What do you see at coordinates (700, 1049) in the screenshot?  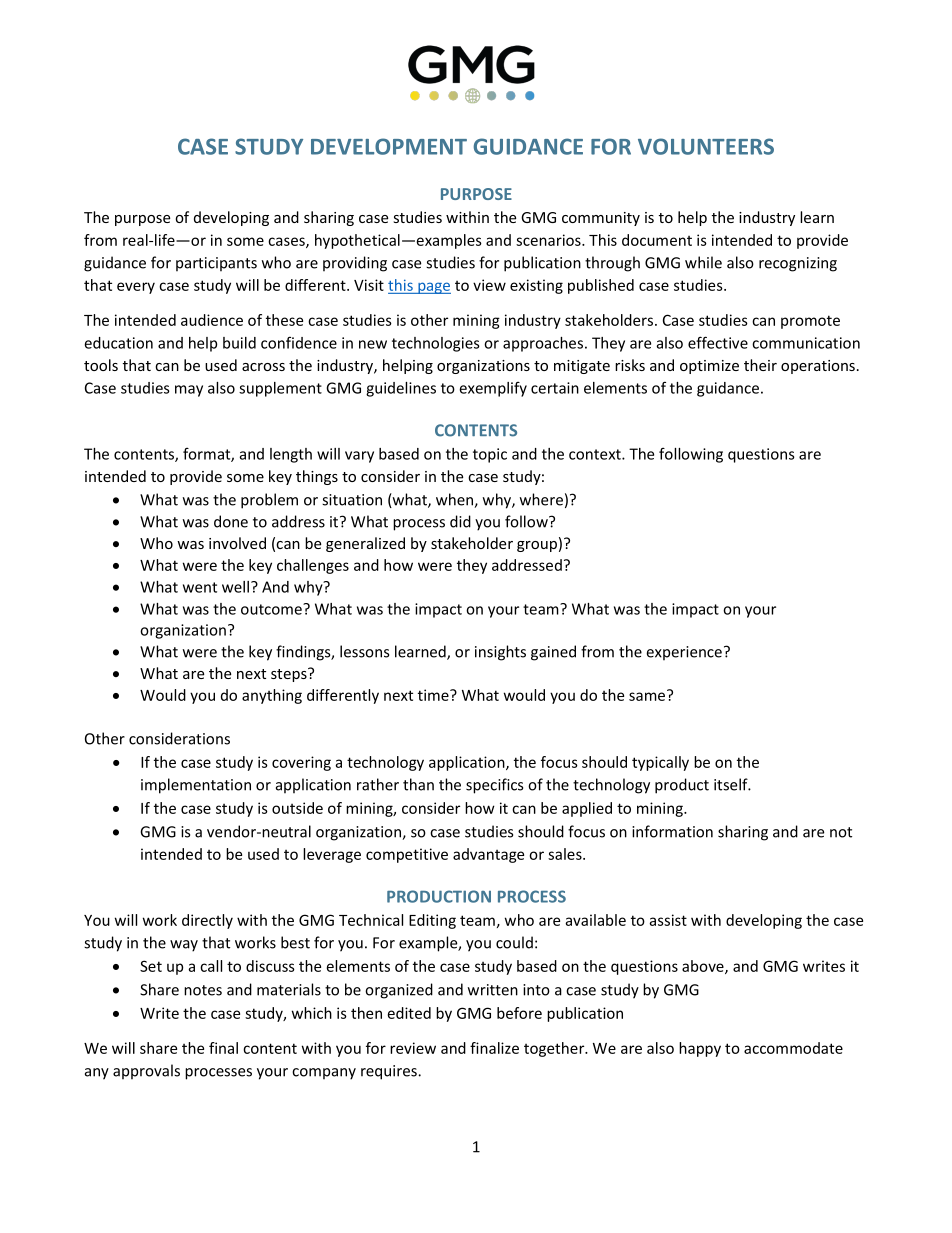 I see `happy` at bounding box center [700, 1049].
